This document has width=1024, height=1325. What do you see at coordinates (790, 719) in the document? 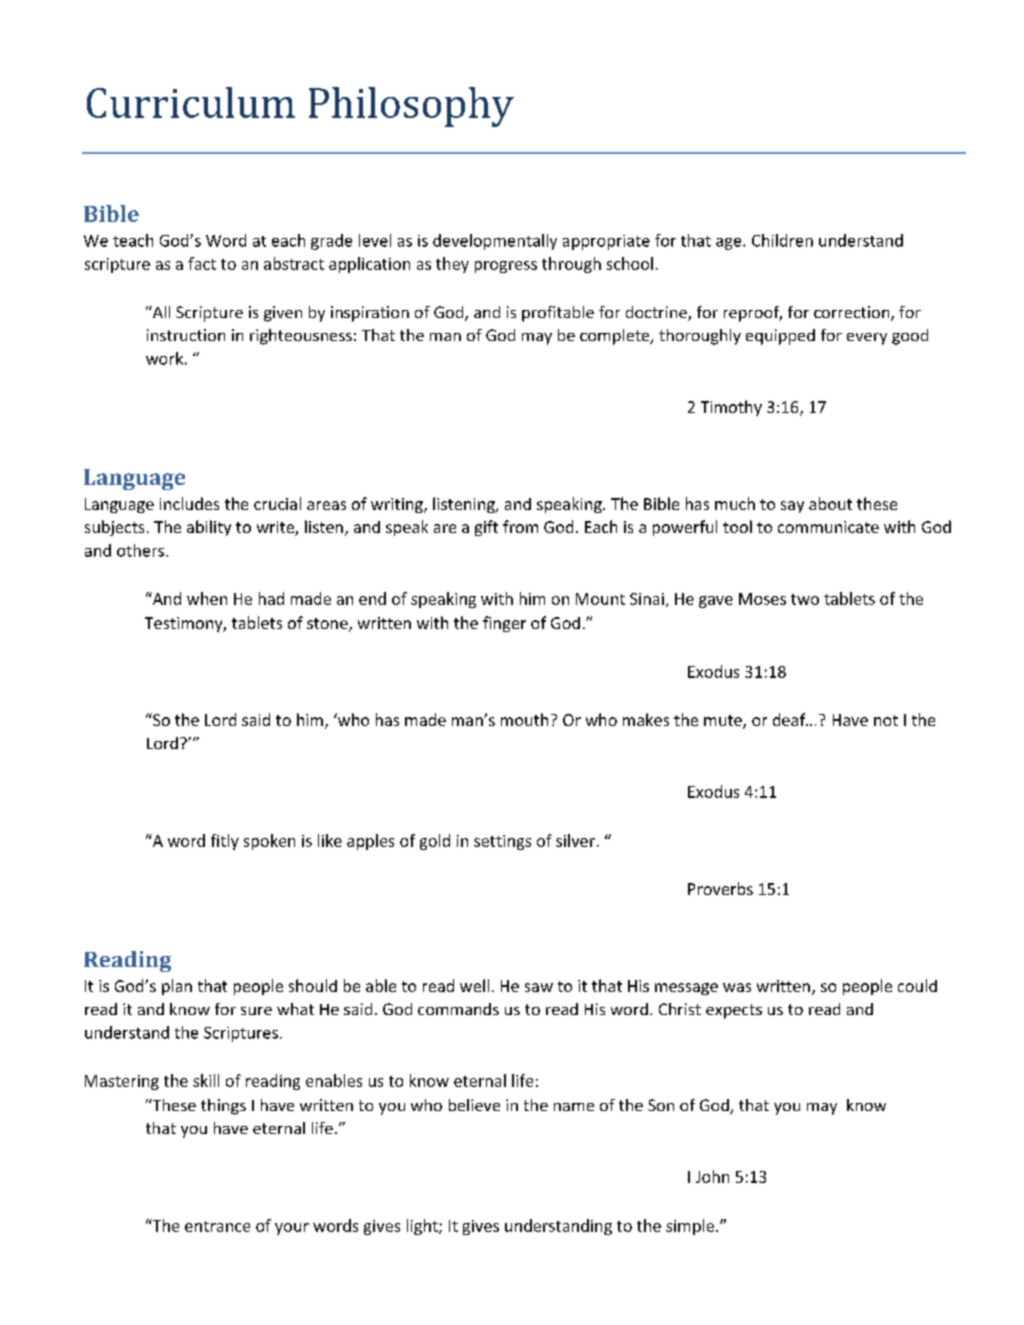
I see `deaf` at bounding box center [790, 719].
